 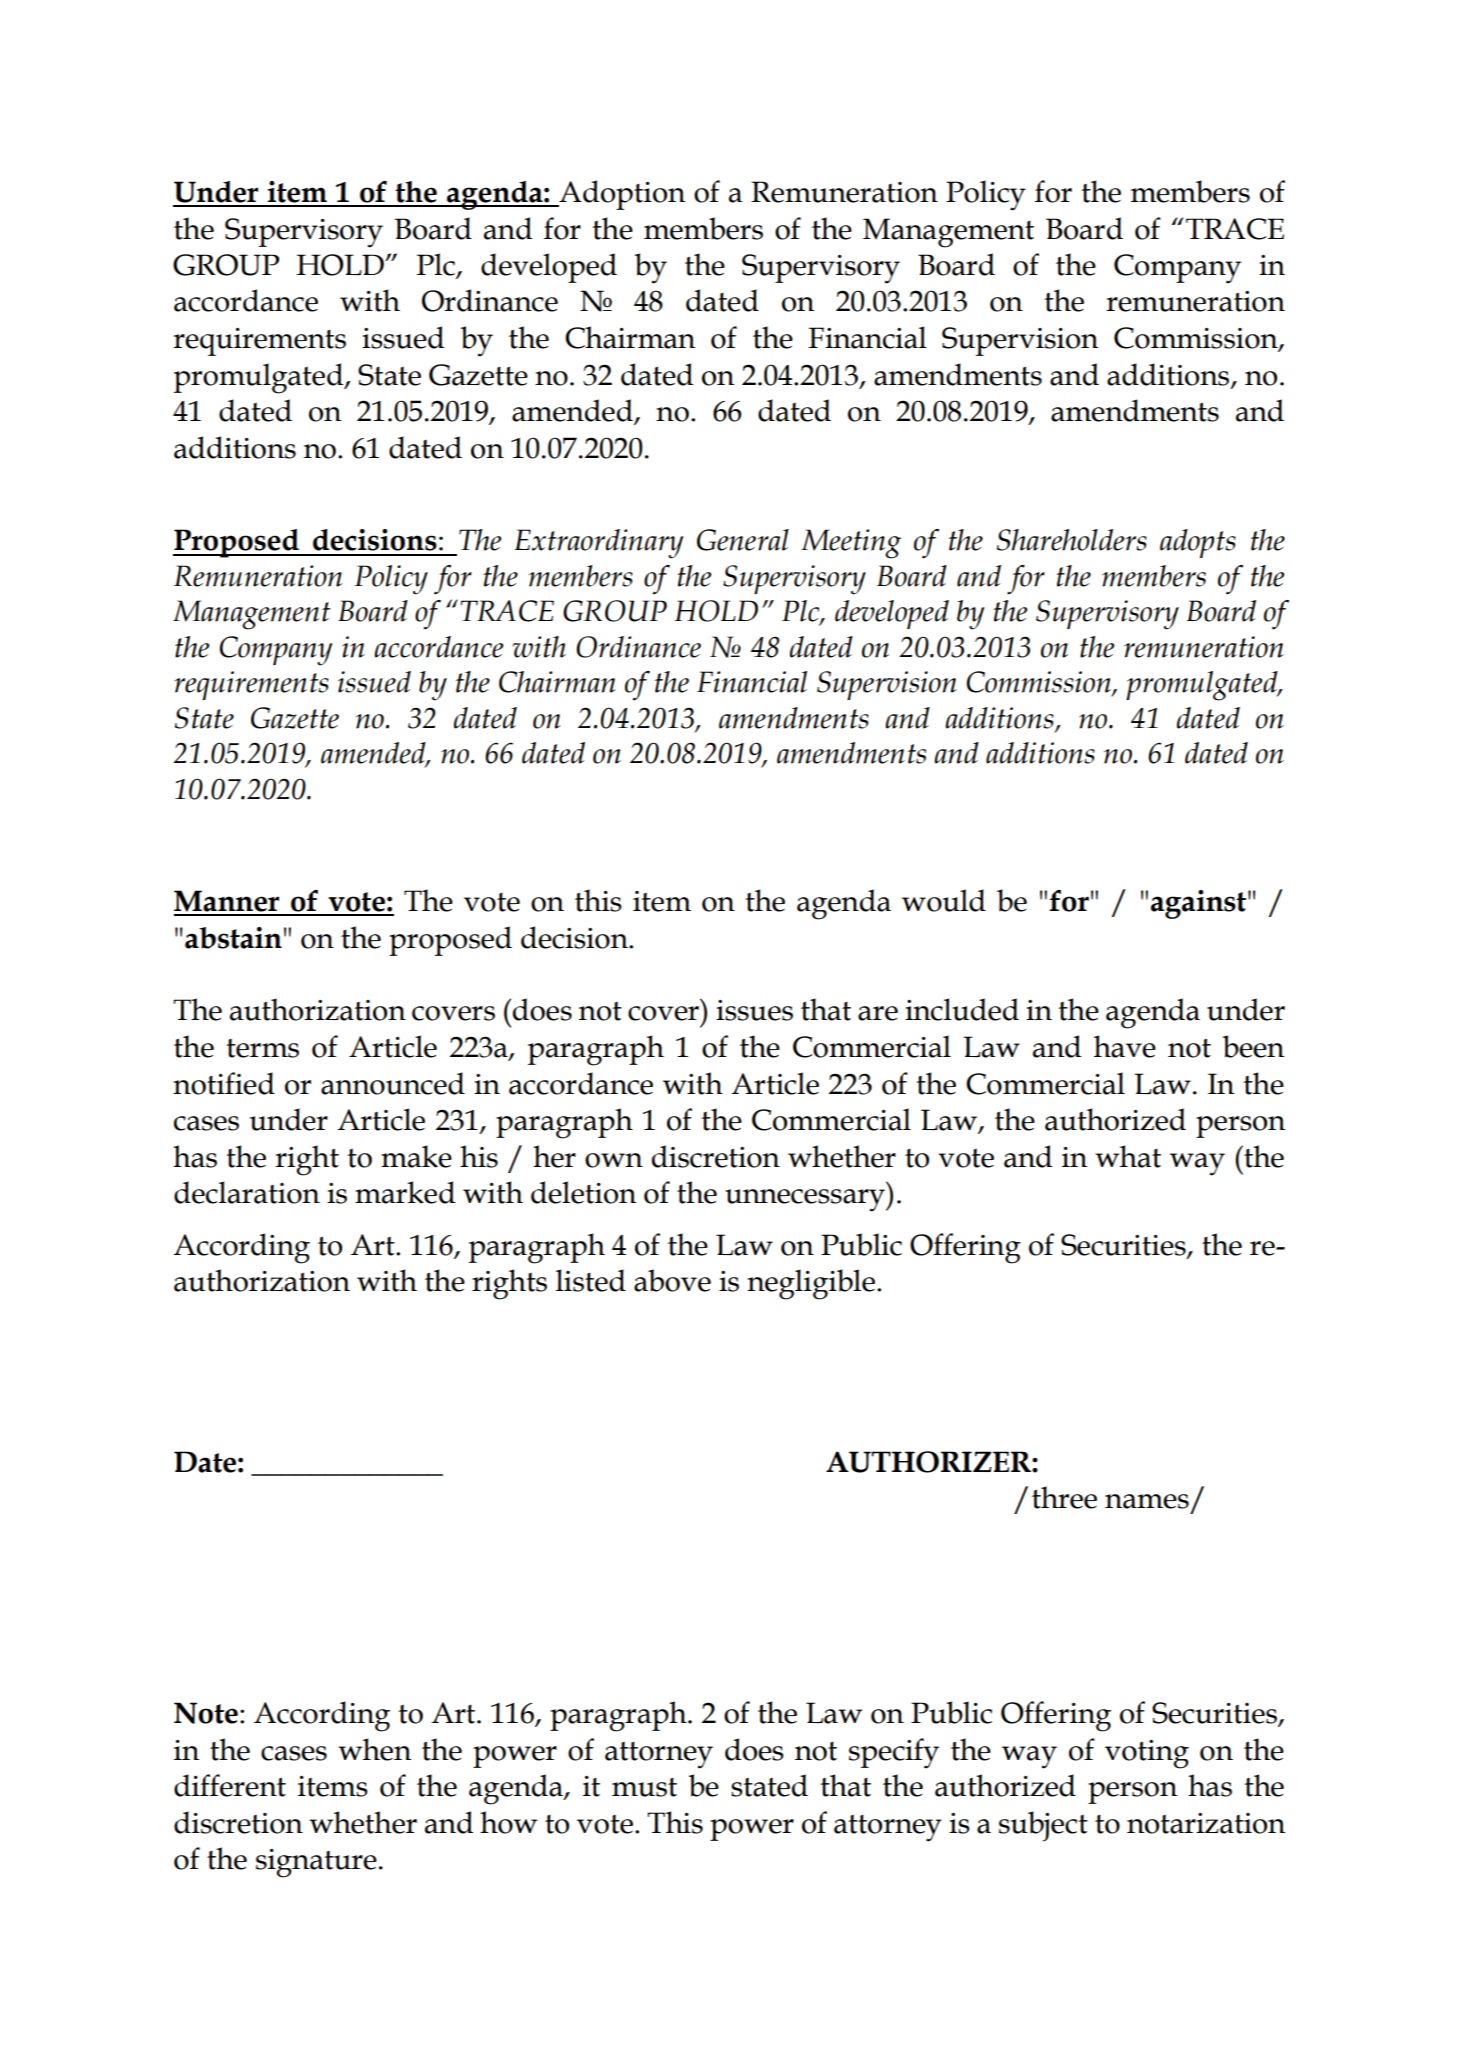 What do you see at coordinates (743, 540) in the screenshot?
I see `General` at bounding box center [743, 540].
